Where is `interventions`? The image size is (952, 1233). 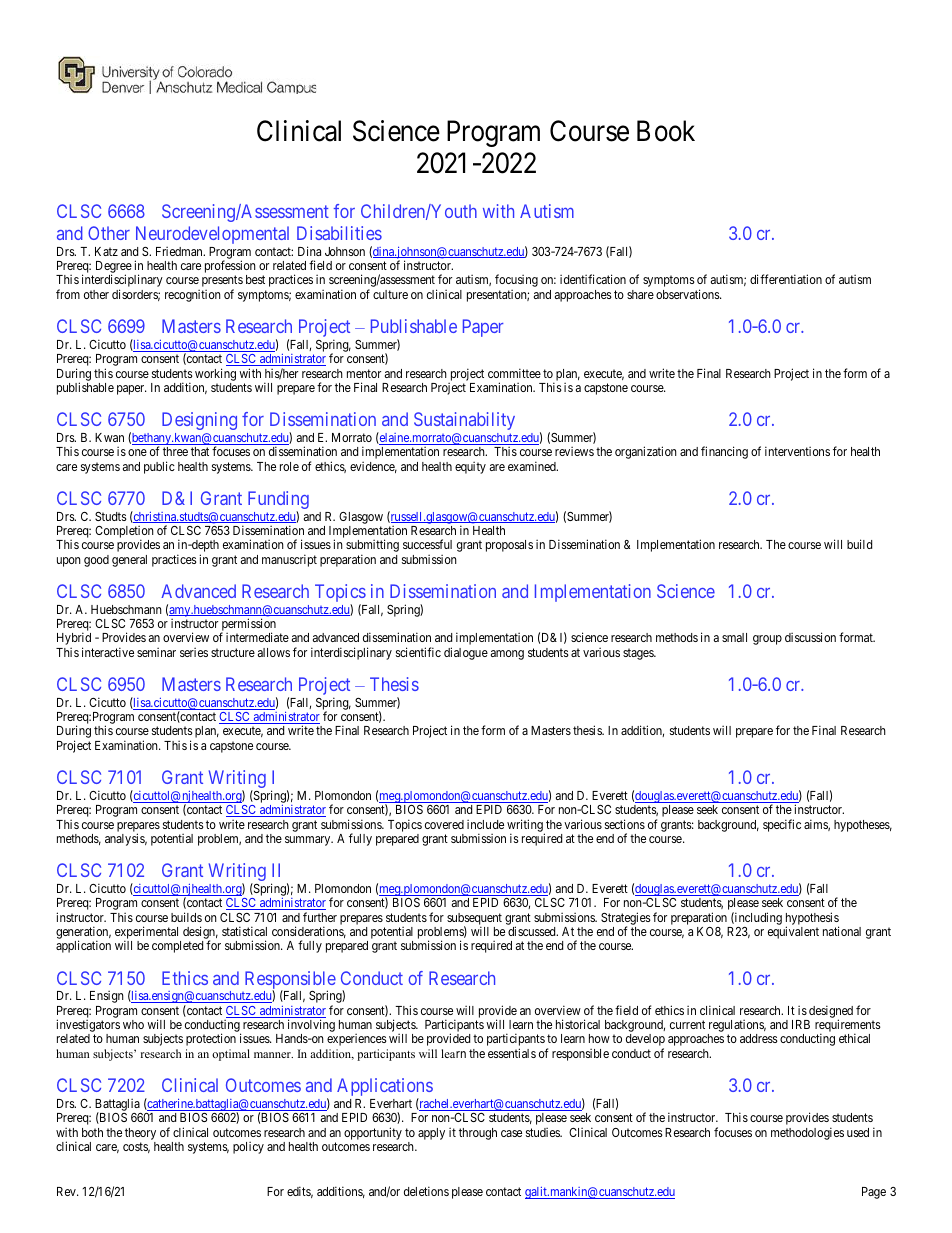
interventions is located at coordinates (797, 451).
